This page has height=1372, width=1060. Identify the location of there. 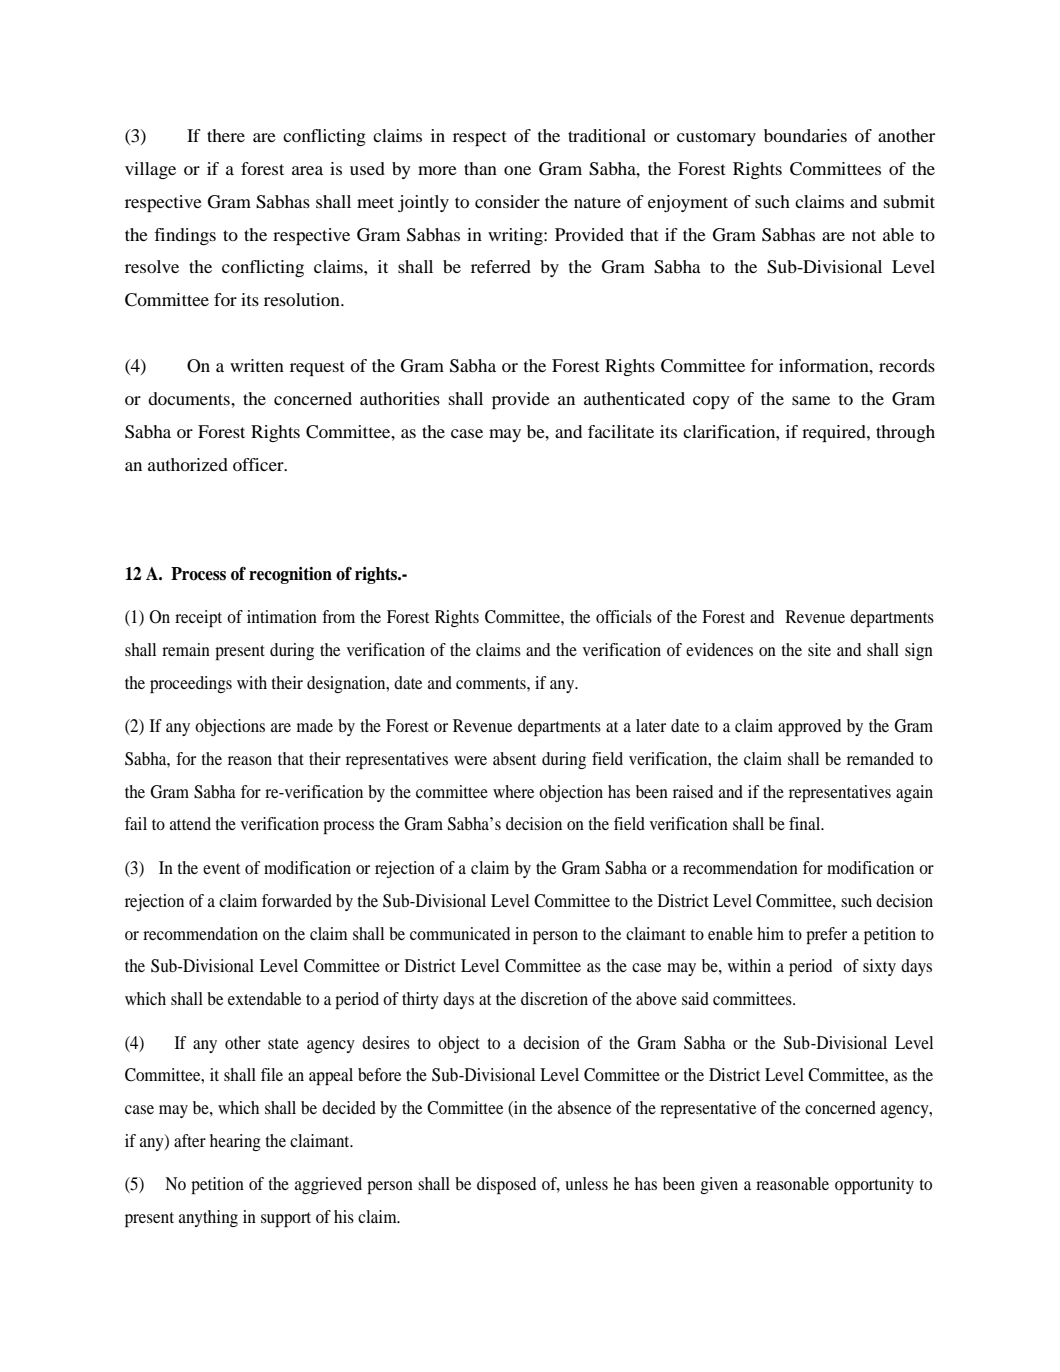
(226, 135).
